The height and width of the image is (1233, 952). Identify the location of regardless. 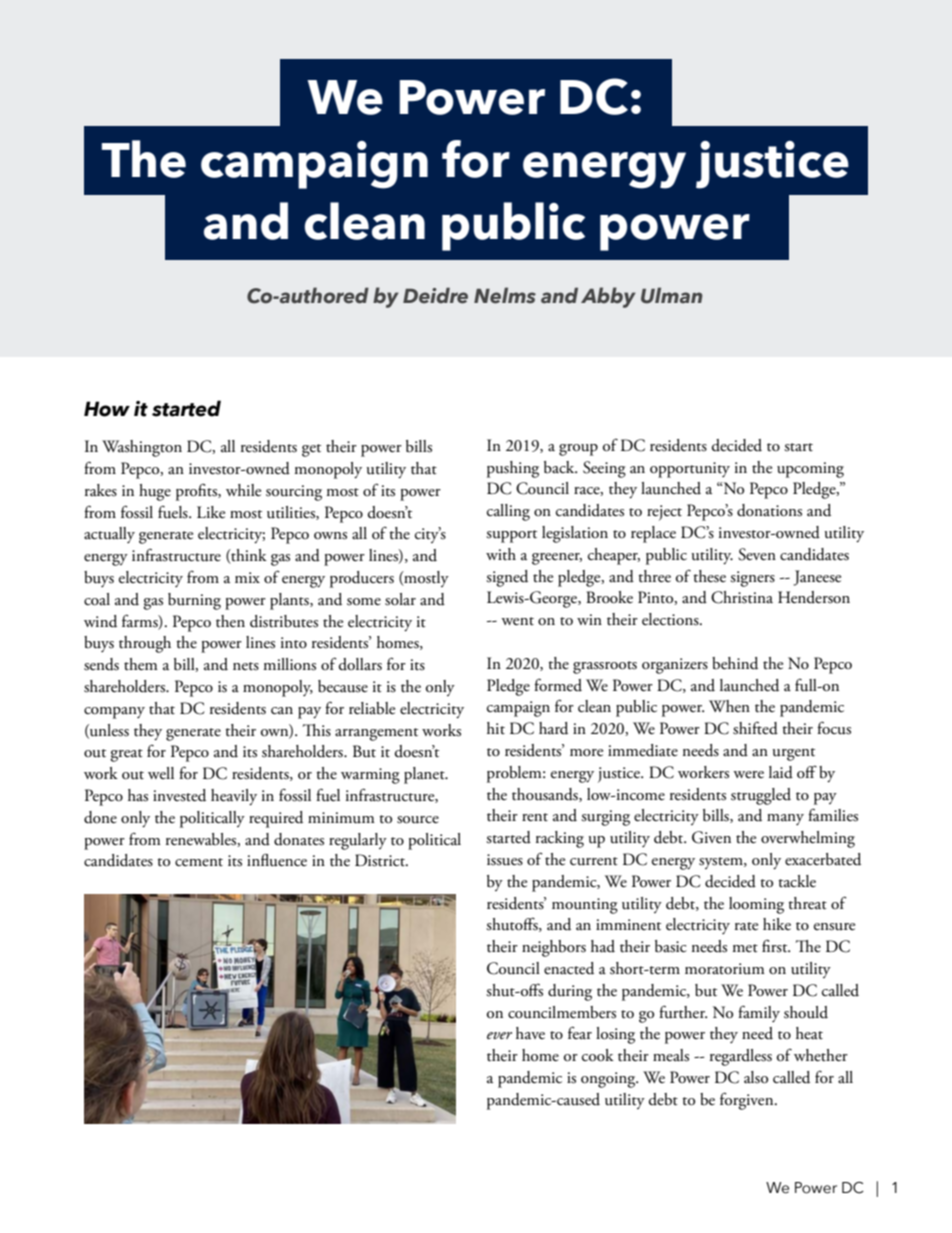
(741, 1057).
